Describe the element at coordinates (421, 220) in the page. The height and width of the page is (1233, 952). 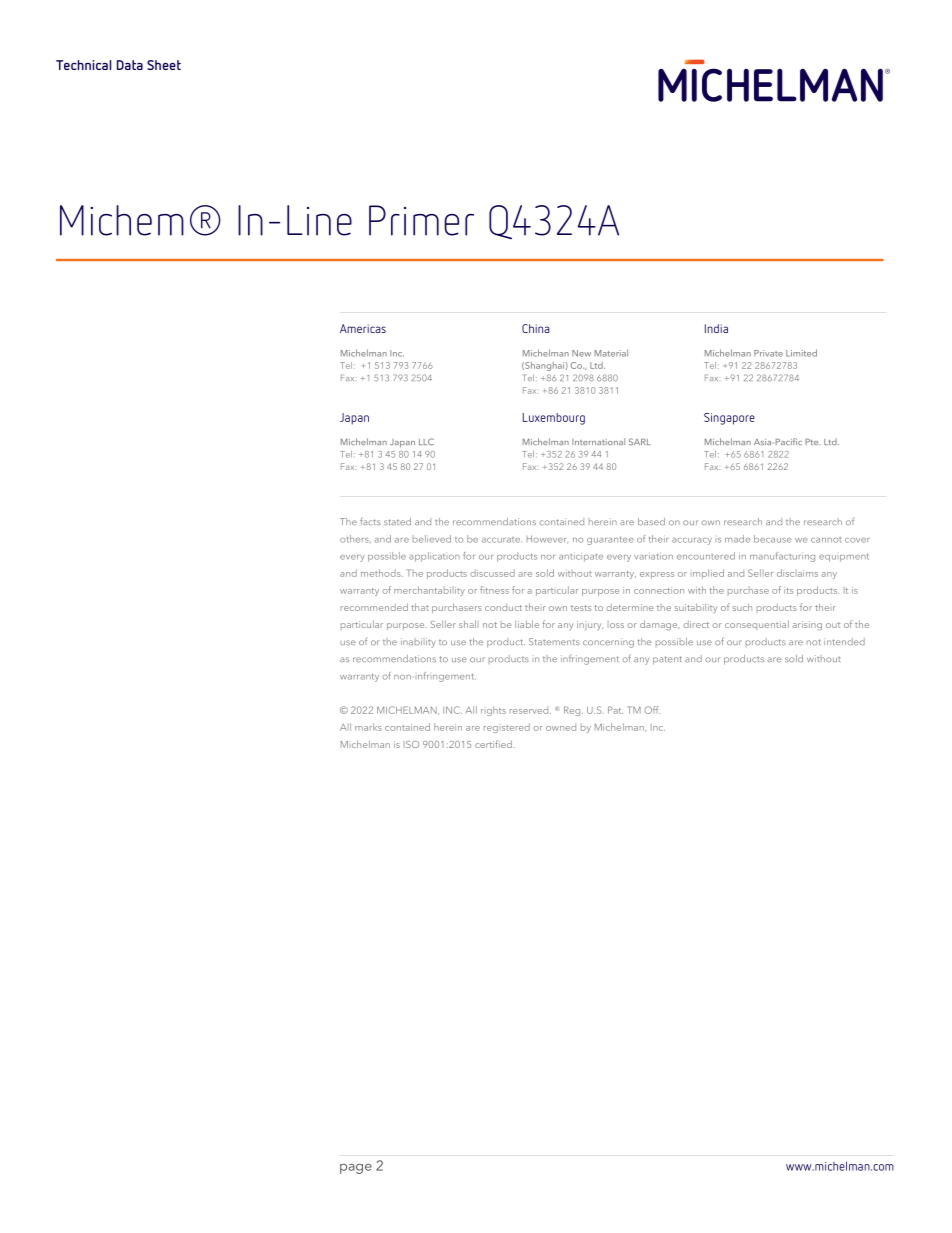
I see `Primer` at that location.
